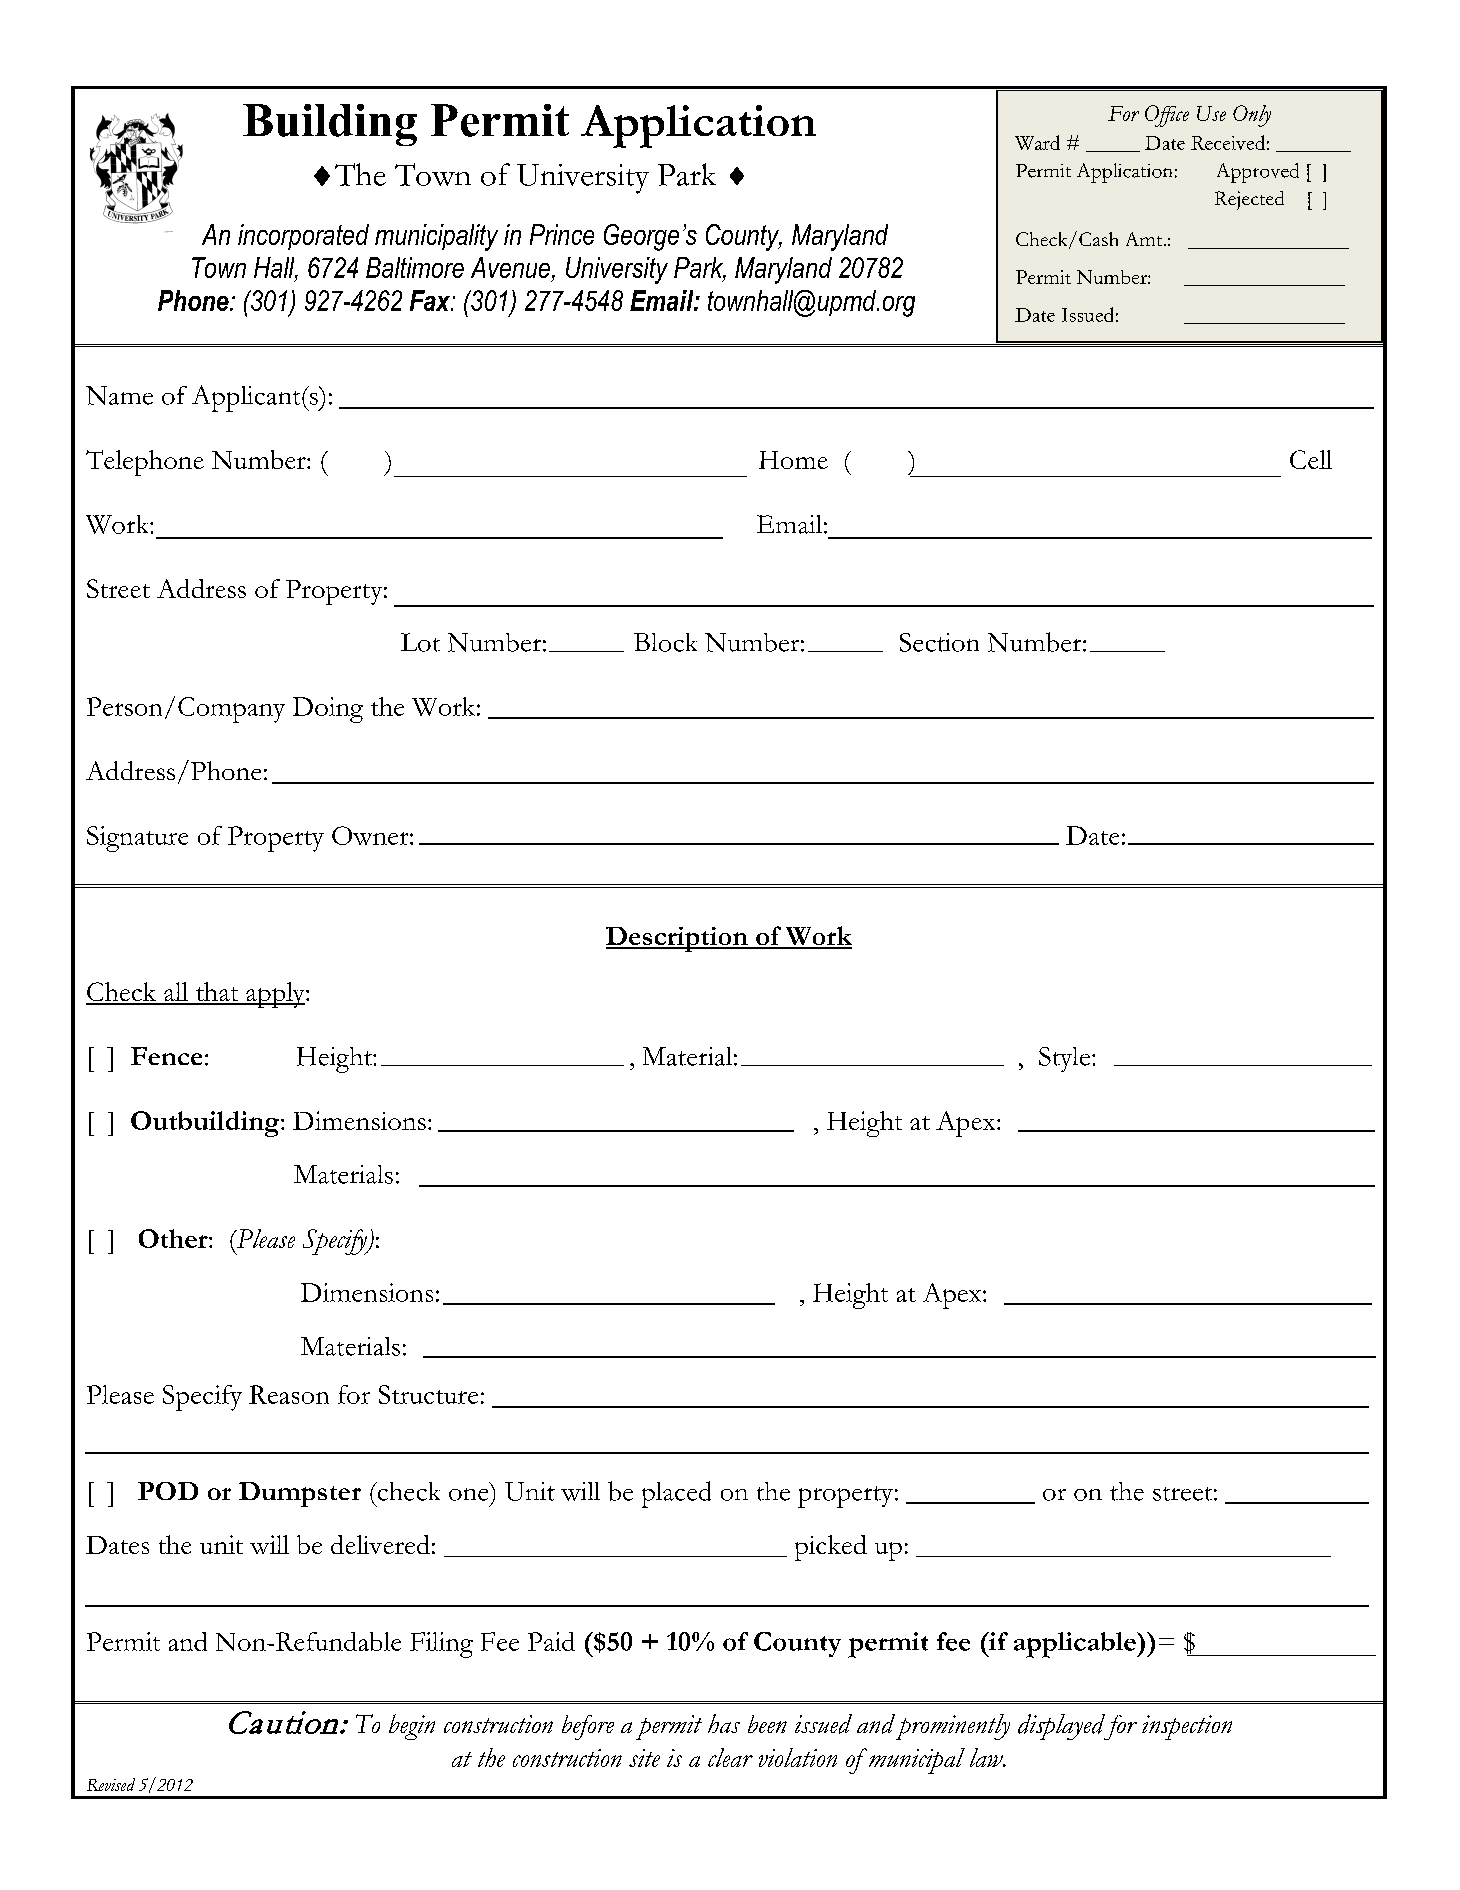 This image has width=1460, height=1890. Describe the element at coordinates (676, 1494) in the image. I see `placed` at that location.
